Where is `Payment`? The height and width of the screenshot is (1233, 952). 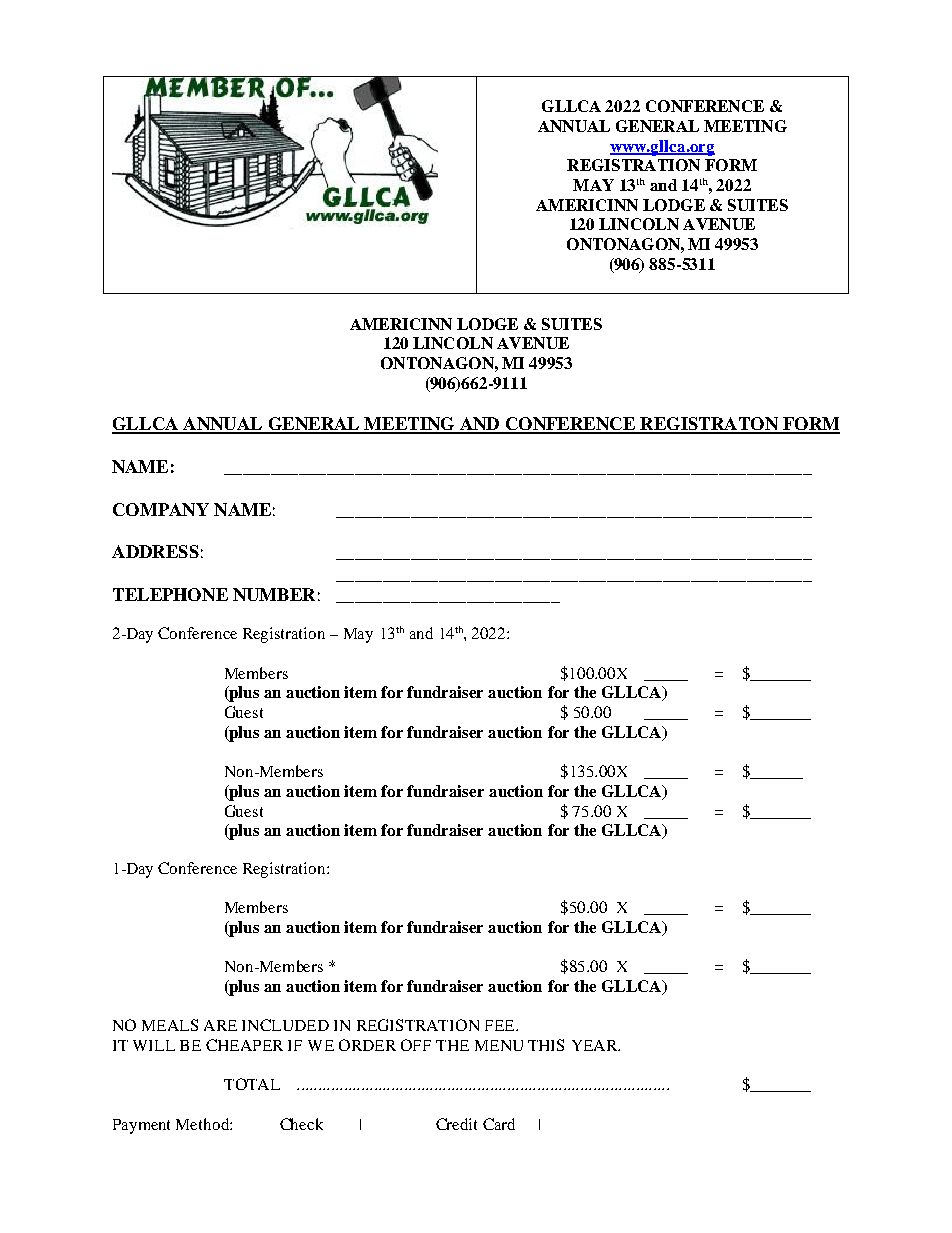
Payment is located at coordinates (141, 1126).
